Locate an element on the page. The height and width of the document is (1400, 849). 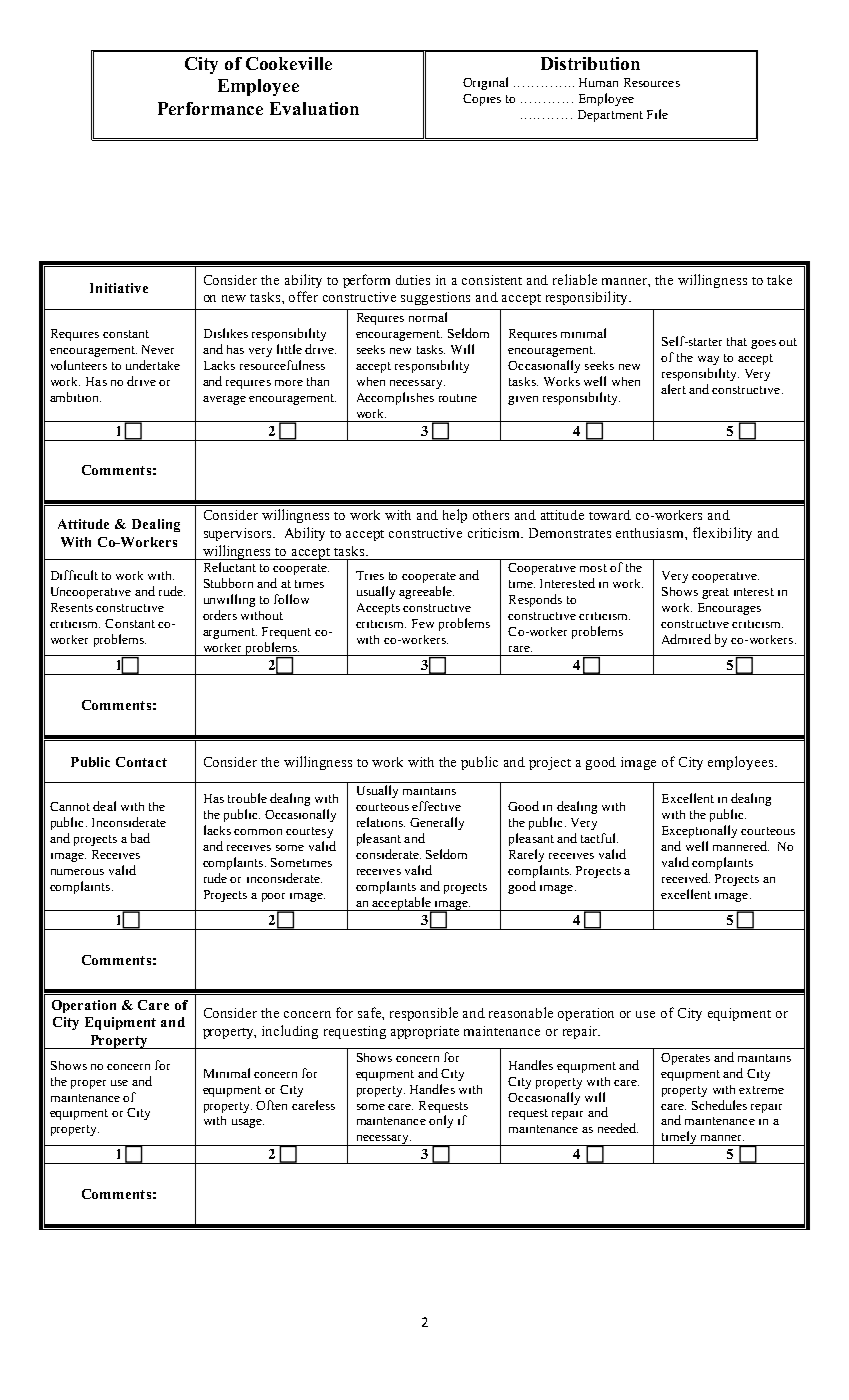
suggestions is located at coordinates (435, 298).
